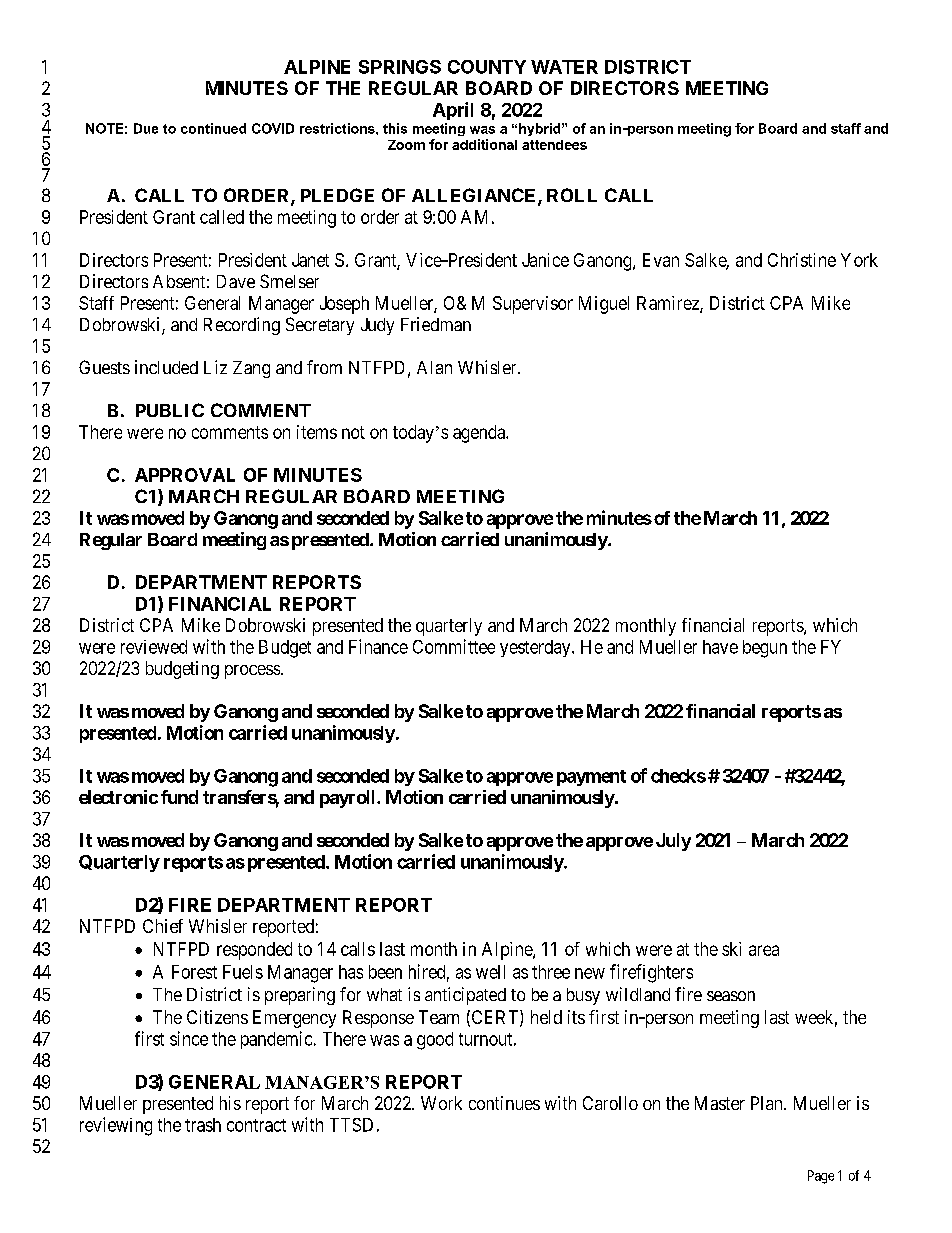  What do you see at coordinates (564, 67) in the document?
I see `WATER` at bounding box center [564, 67].
